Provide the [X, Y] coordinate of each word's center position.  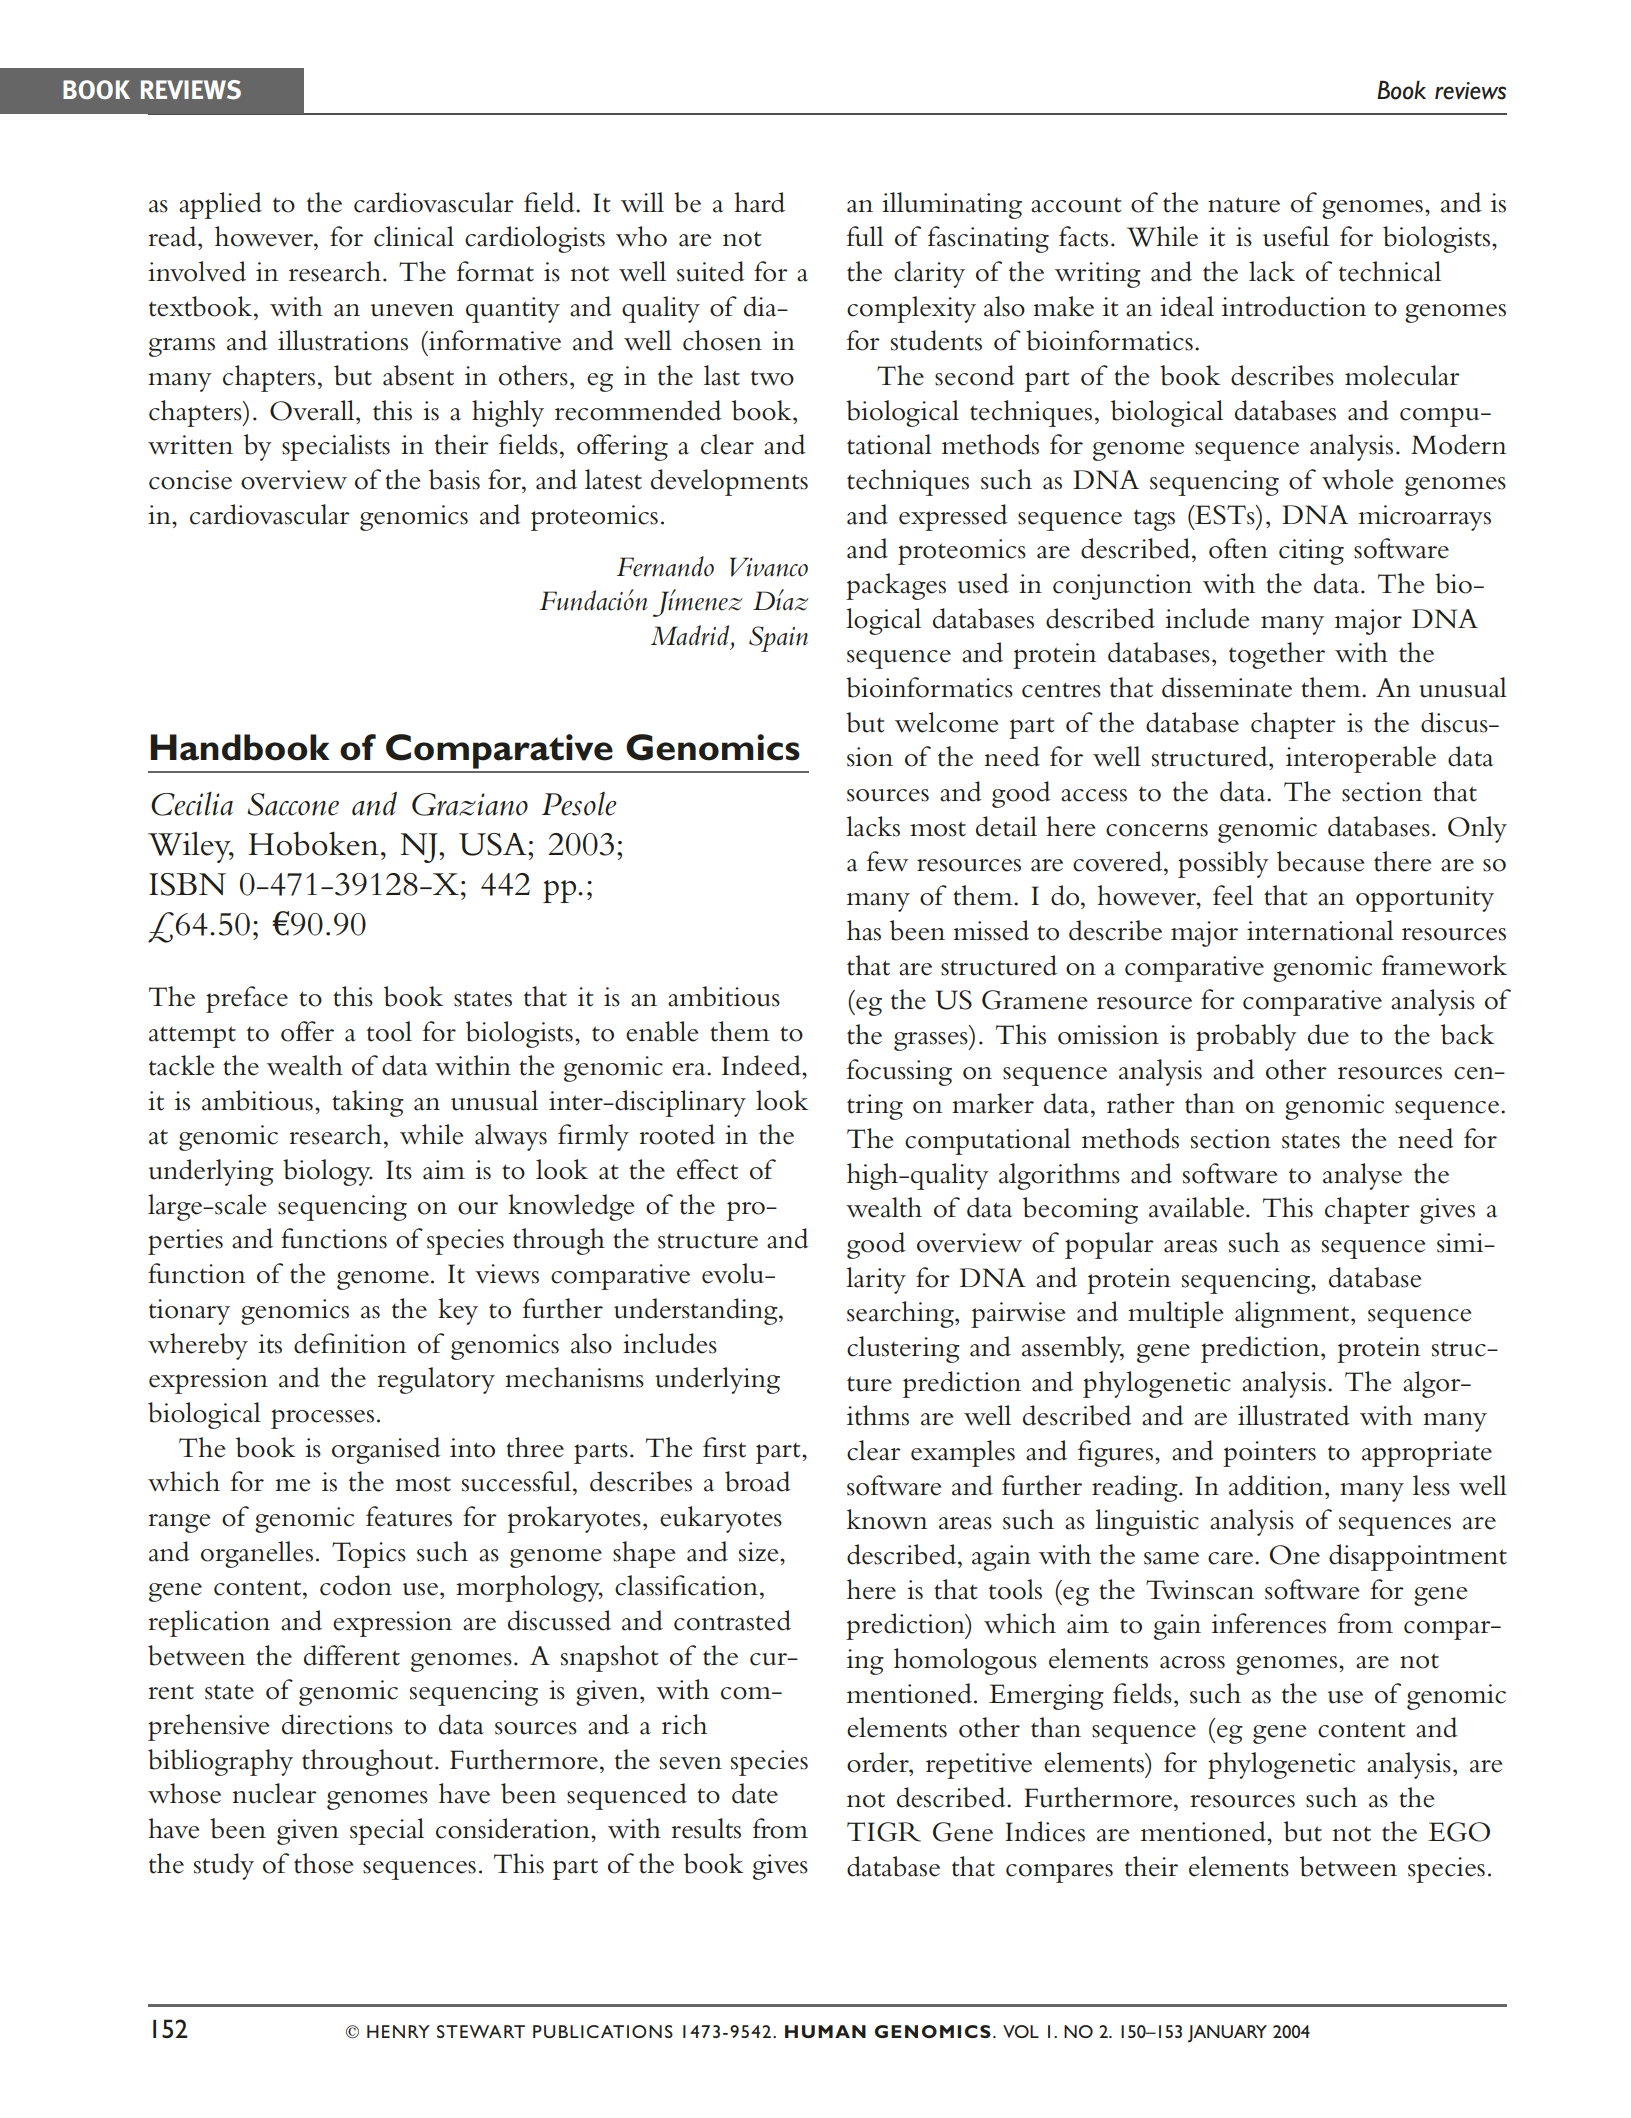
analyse [1362, 1176]
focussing [899, 1072]
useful [1296, 236]
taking [368, 1103]
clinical [414, 236]
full [865, 236]
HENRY [398, 2031]
